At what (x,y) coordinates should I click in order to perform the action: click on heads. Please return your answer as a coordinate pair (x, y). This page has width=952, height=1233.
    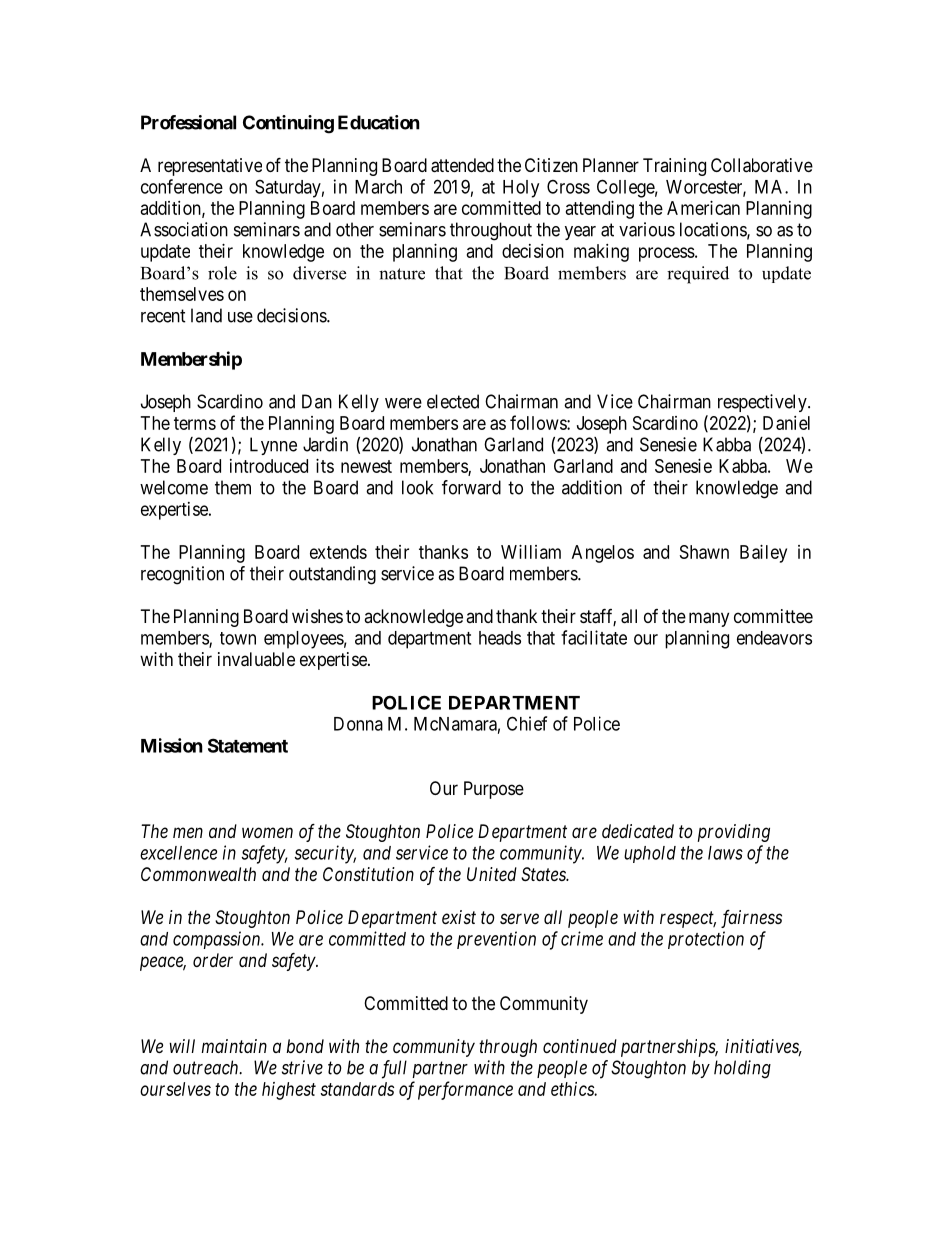
    Looking at the image, I should click on (500, 638).
